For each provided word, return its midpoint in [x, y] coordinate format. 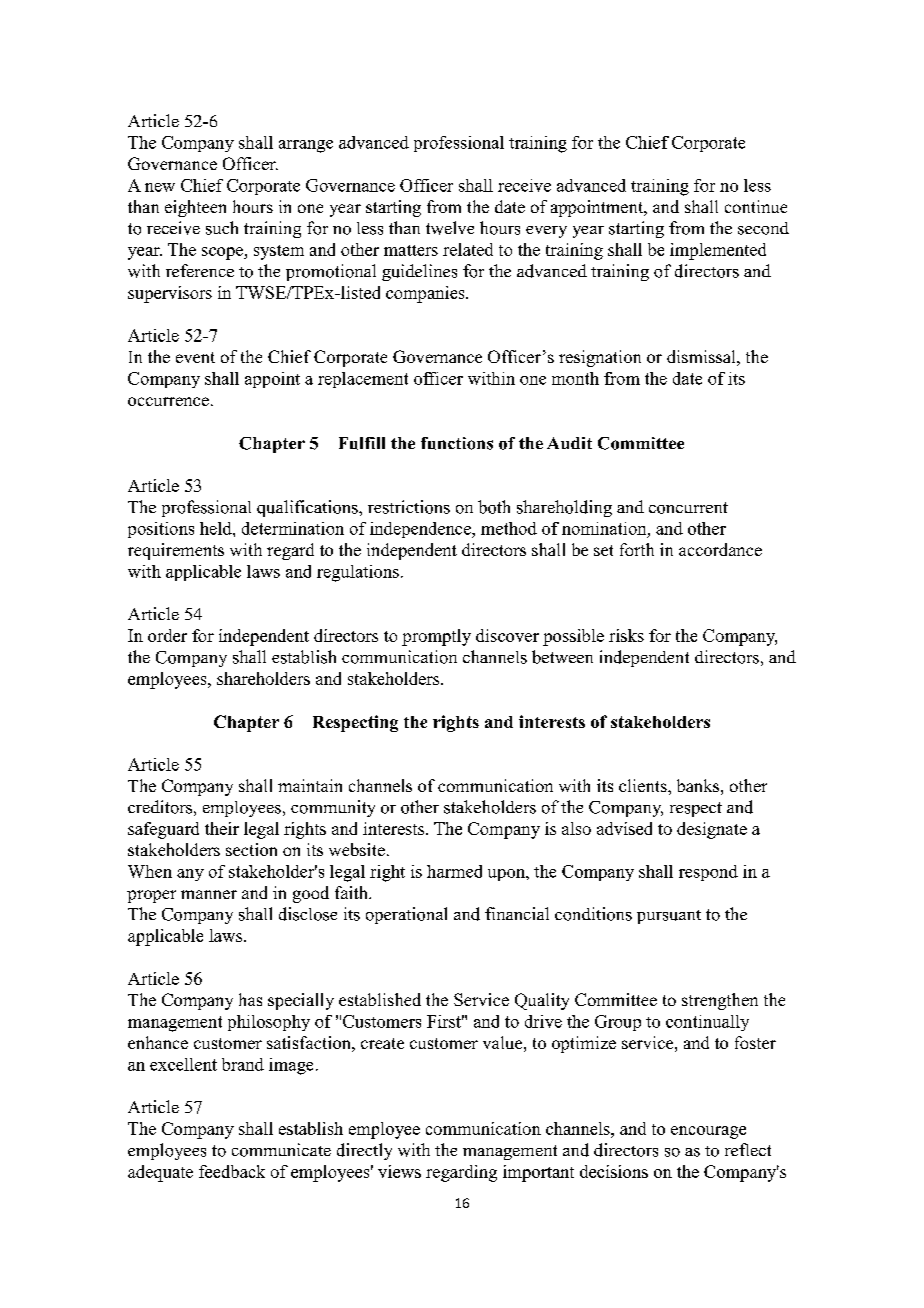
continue [756, 206]
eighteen [195, 208]
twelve [450, 228]
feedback [232, 1171]
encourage [708, 1132]
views [399, 1171]
